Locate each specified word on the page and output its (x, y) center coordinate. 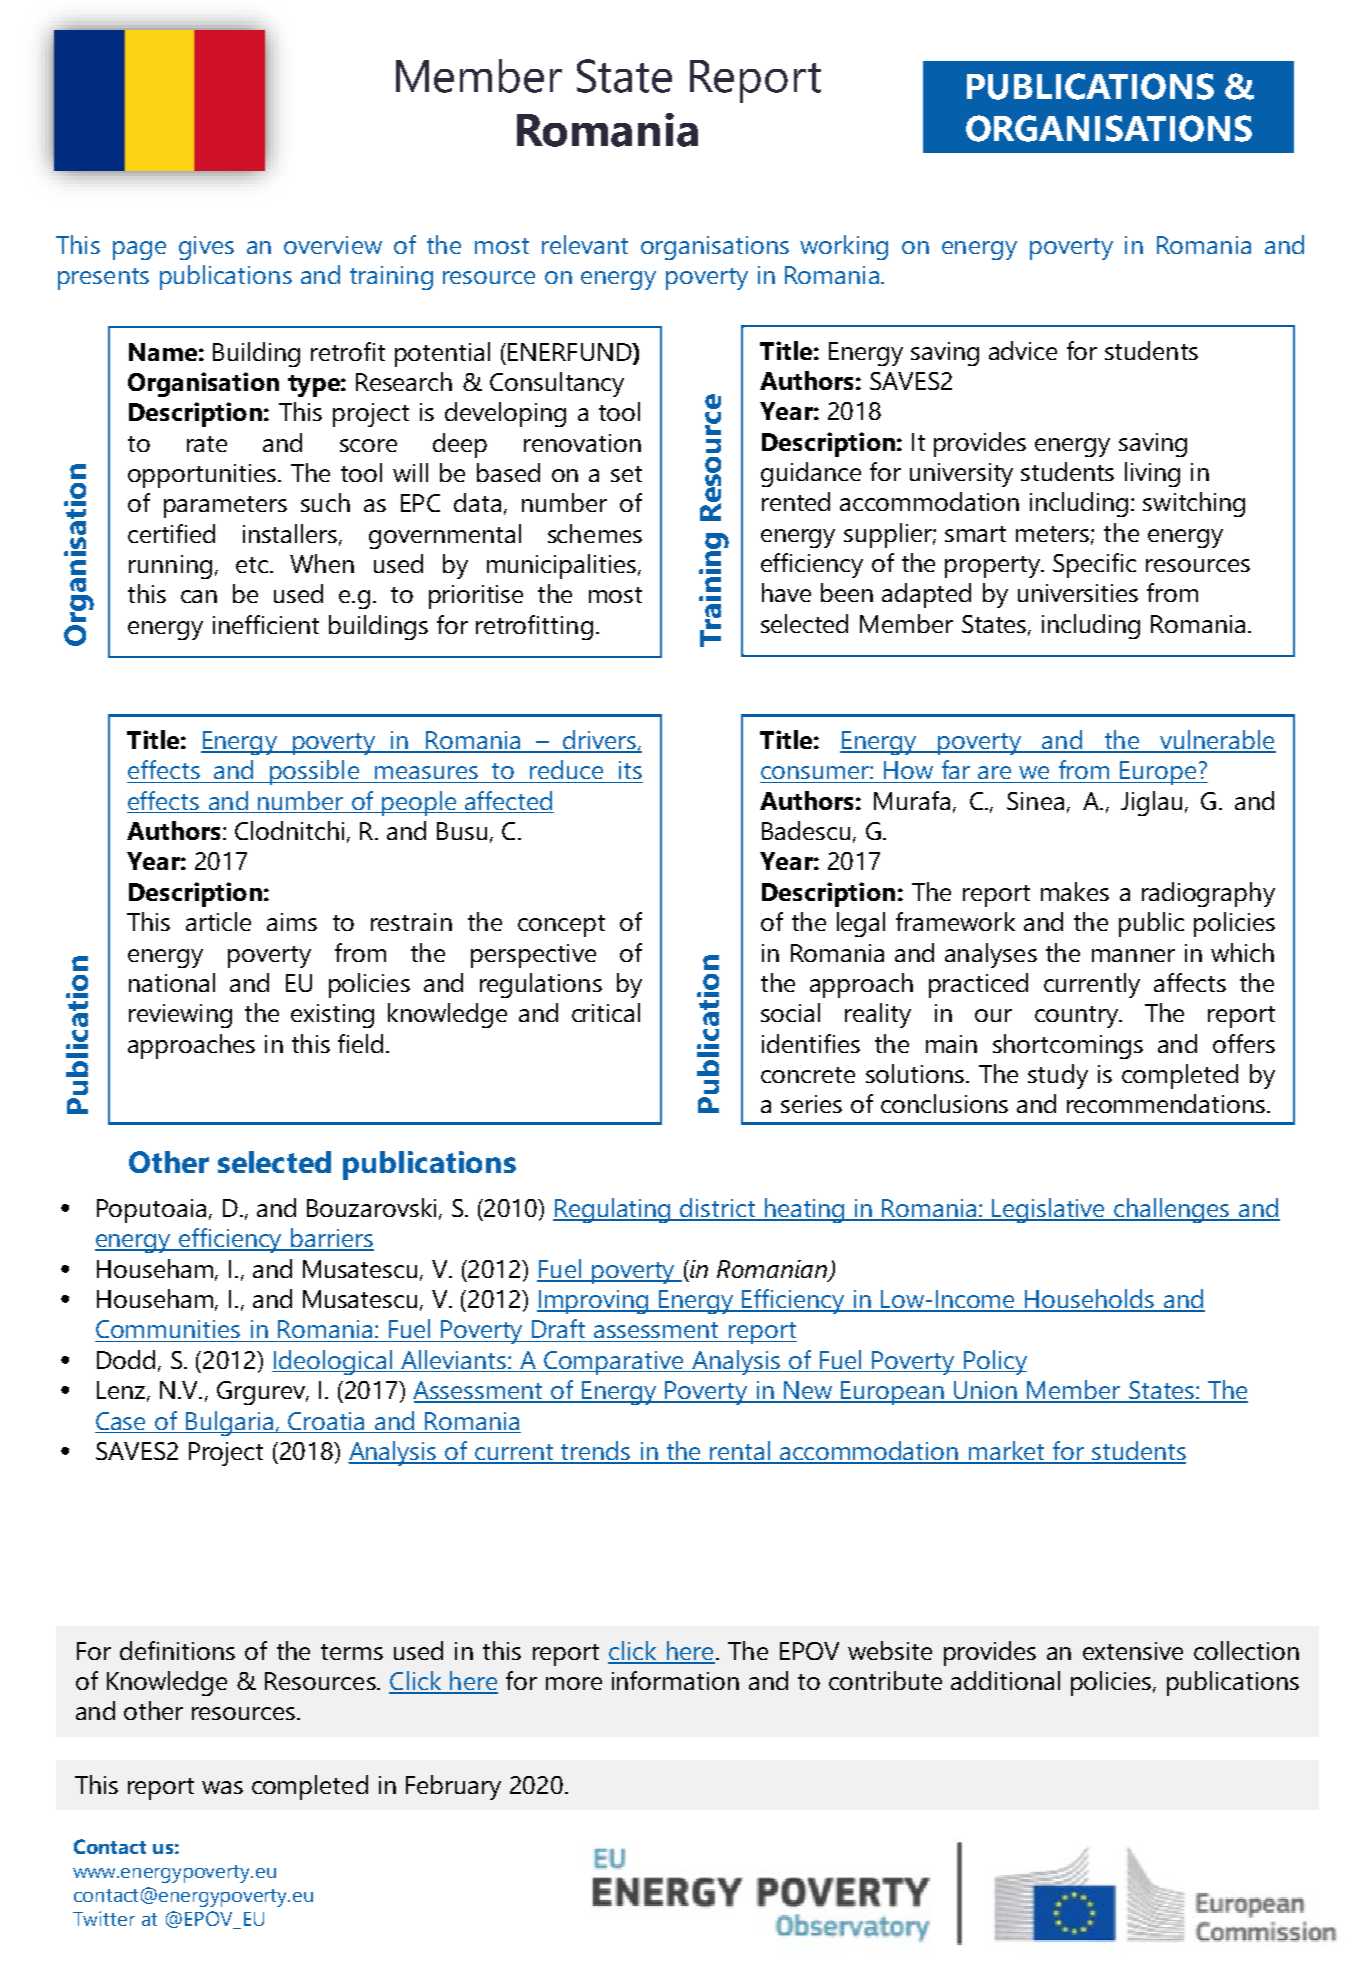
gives (206, 248)
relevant (585, 244)
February (453, 1787)
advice (1023, 350)
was (222, 1787)
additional (1005, 1680)
